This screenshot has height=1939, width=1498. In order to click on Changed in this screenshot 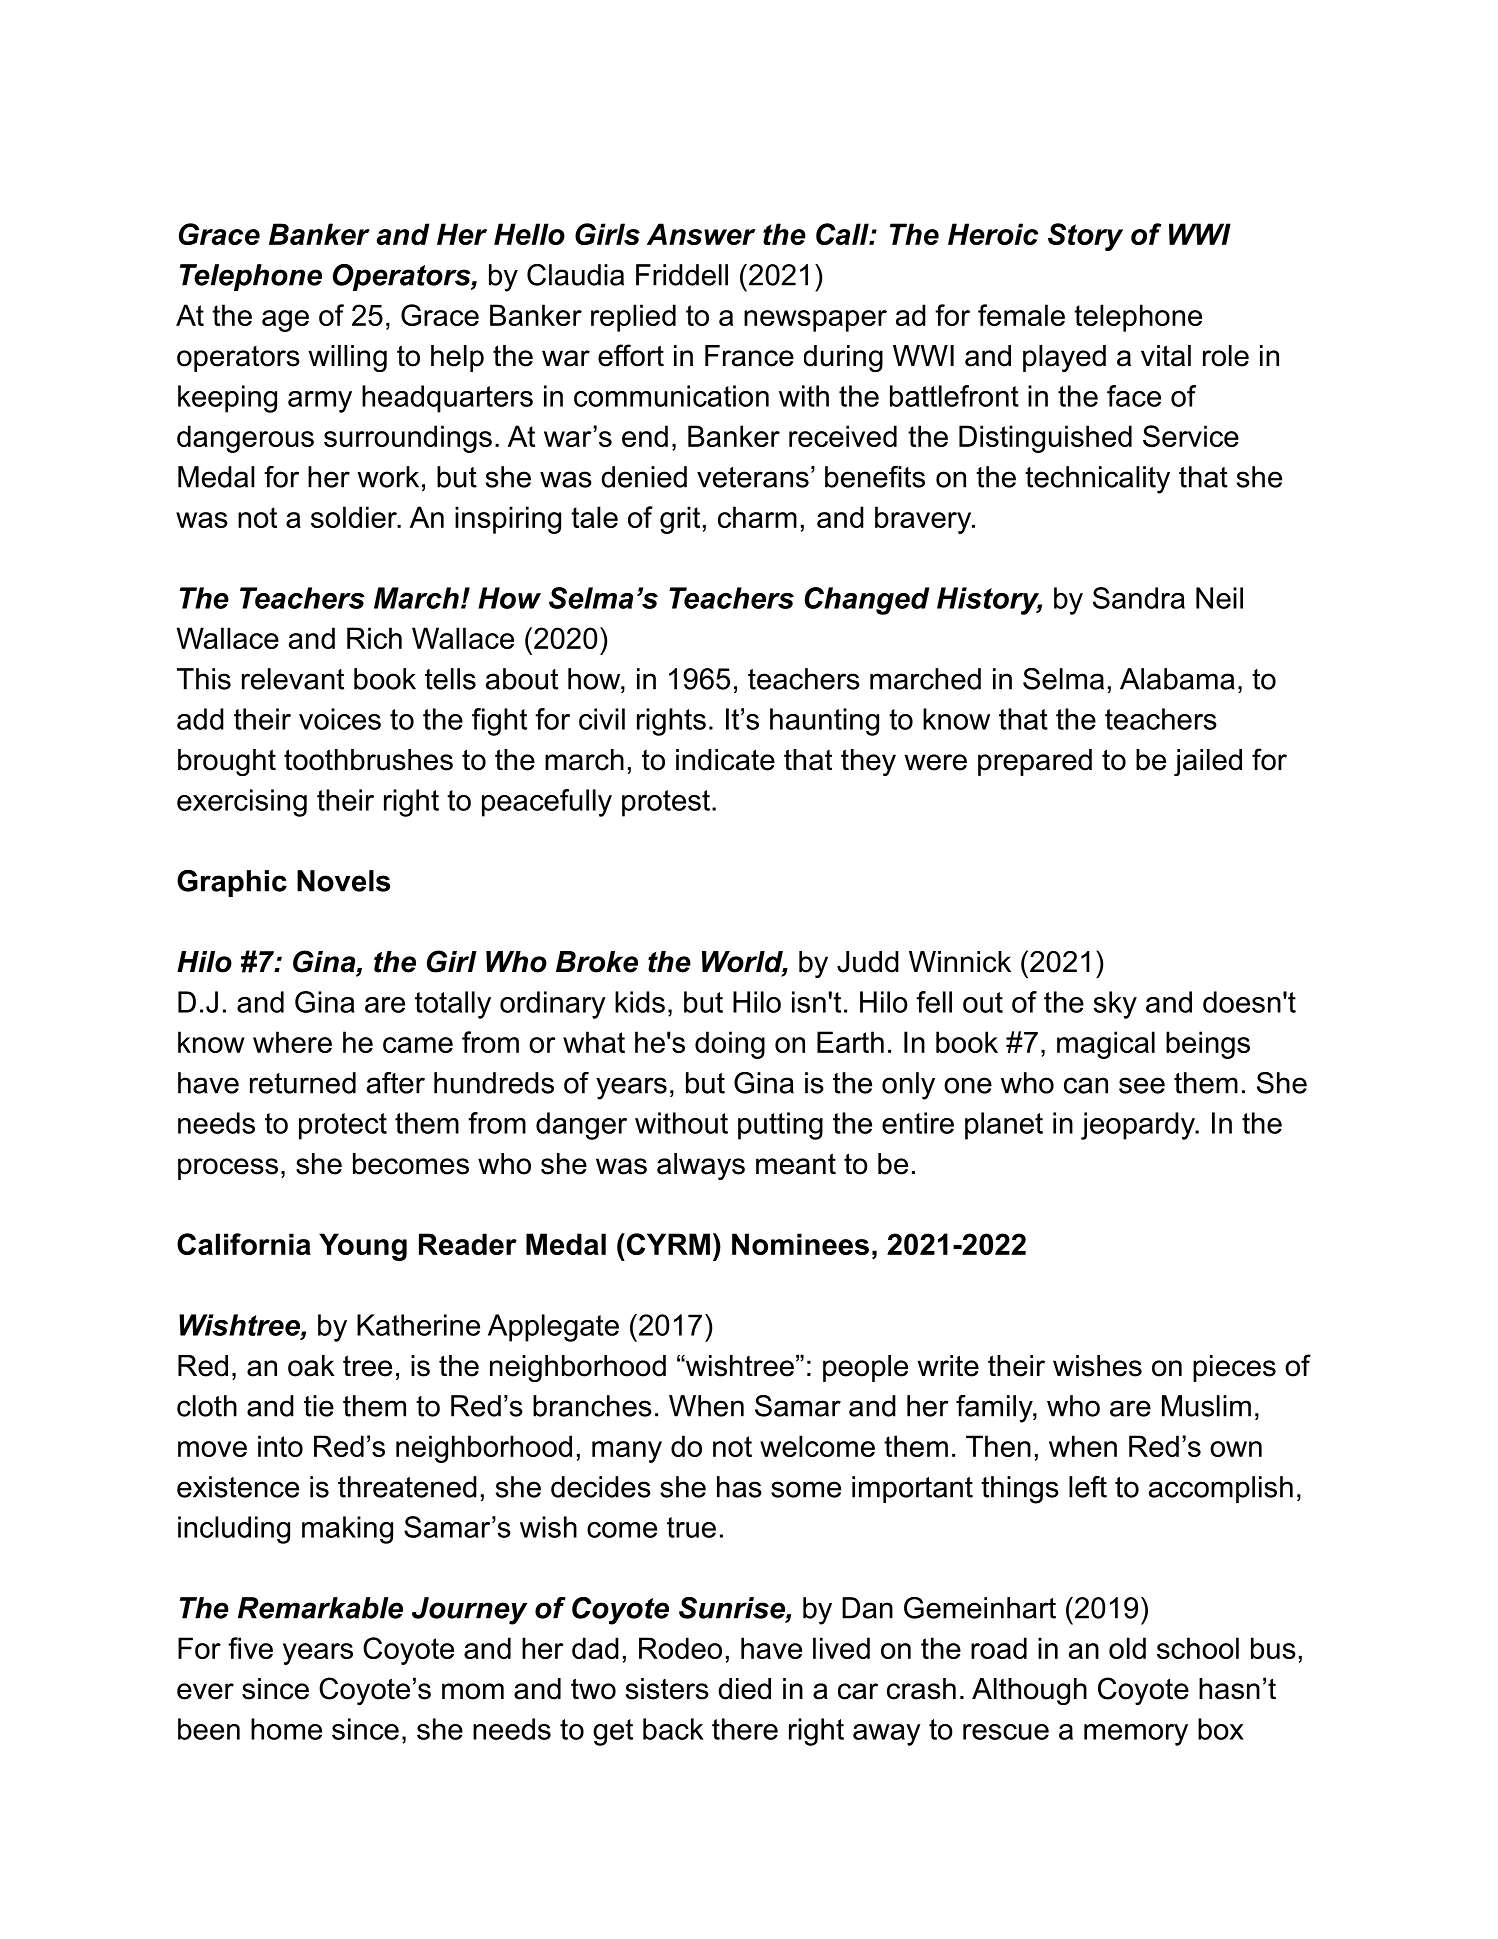, I will do `click(866, 601)`.
